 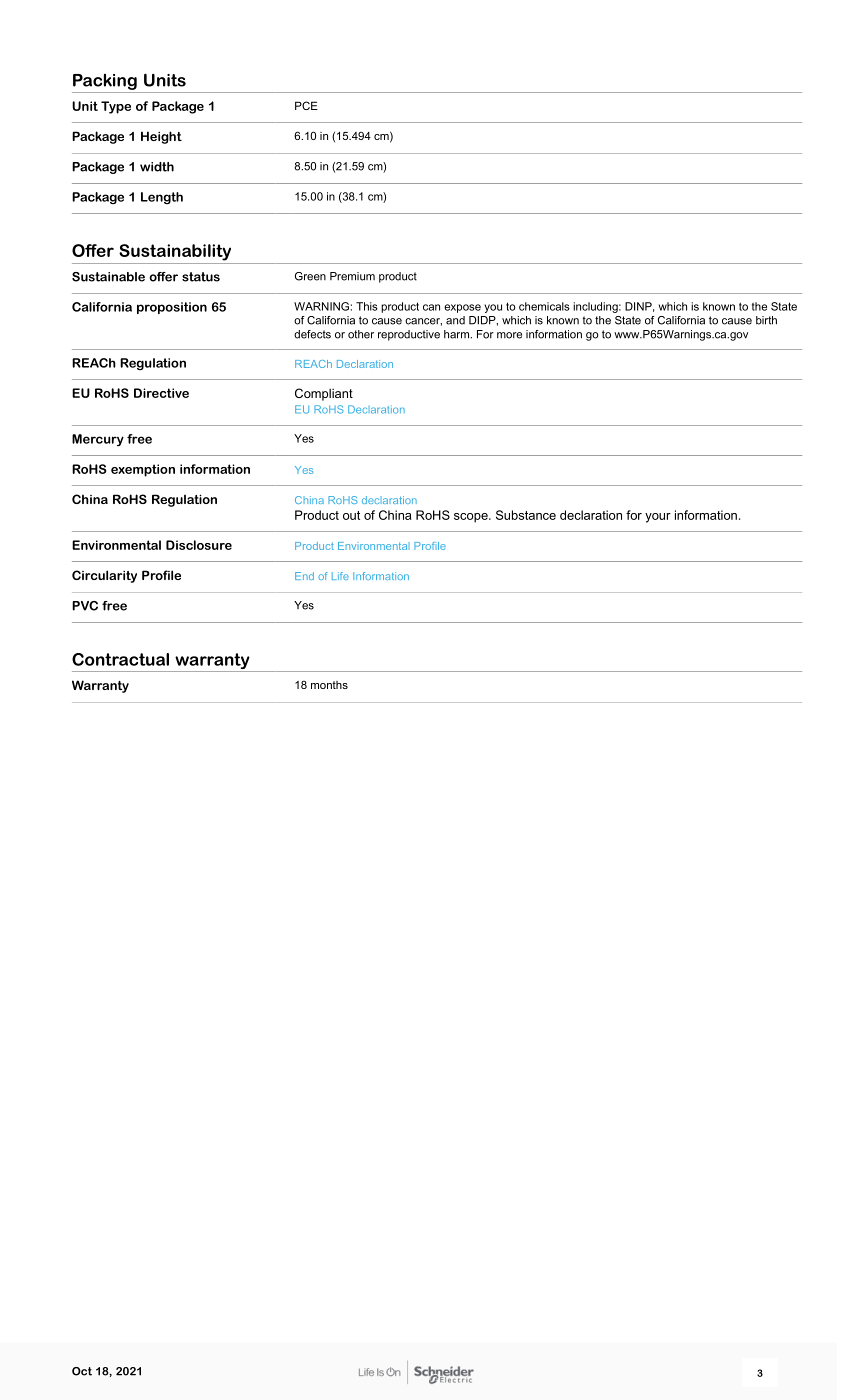 I want to click on birth, so click(x=766, y=320).
